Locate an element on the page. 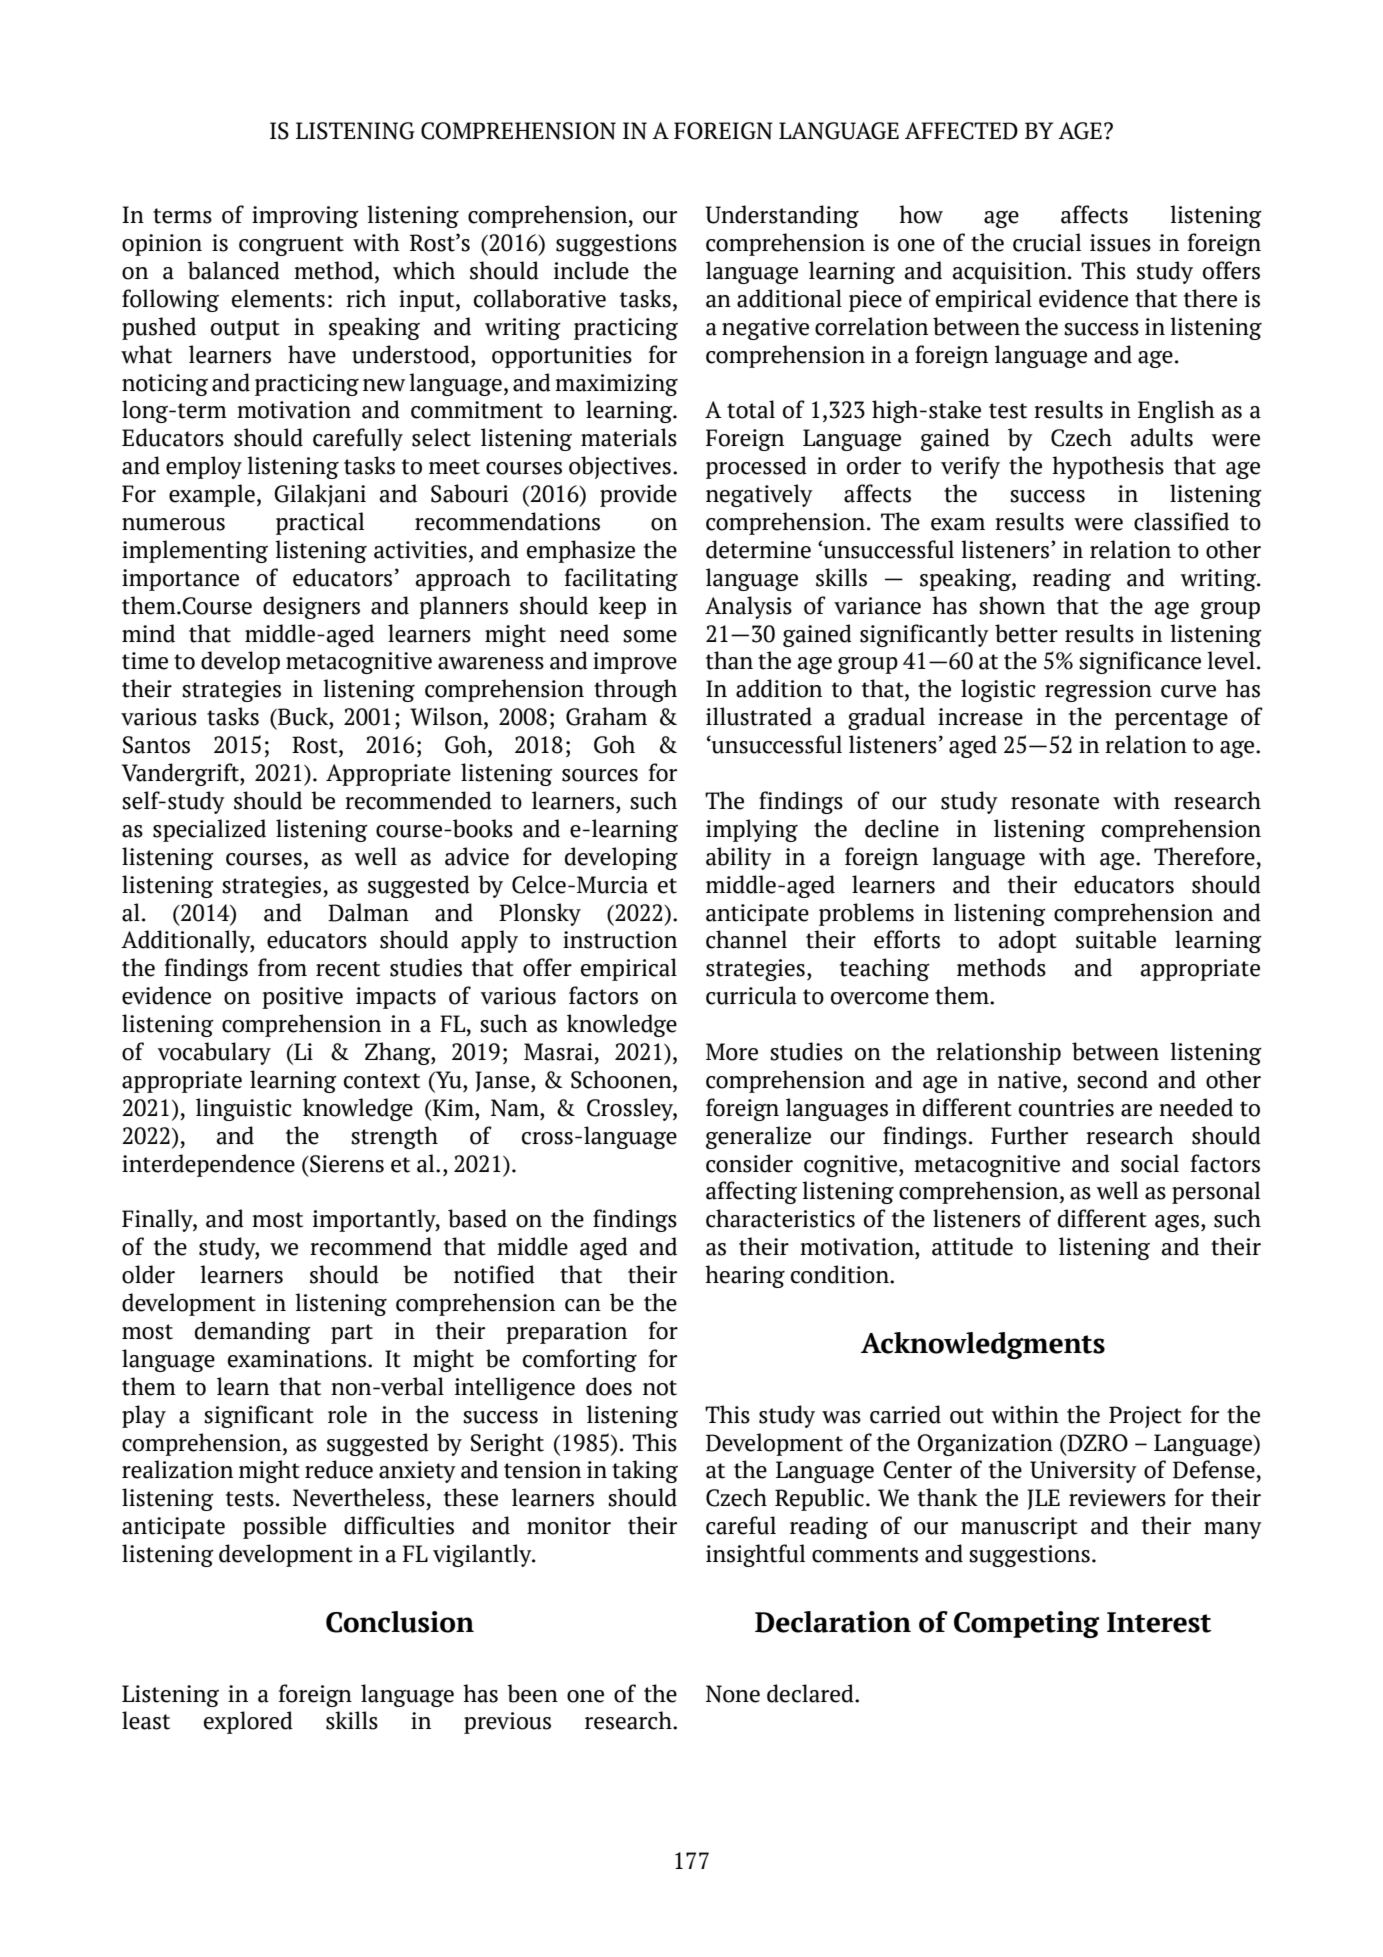  issues is located at coordinates (1120, 243).
